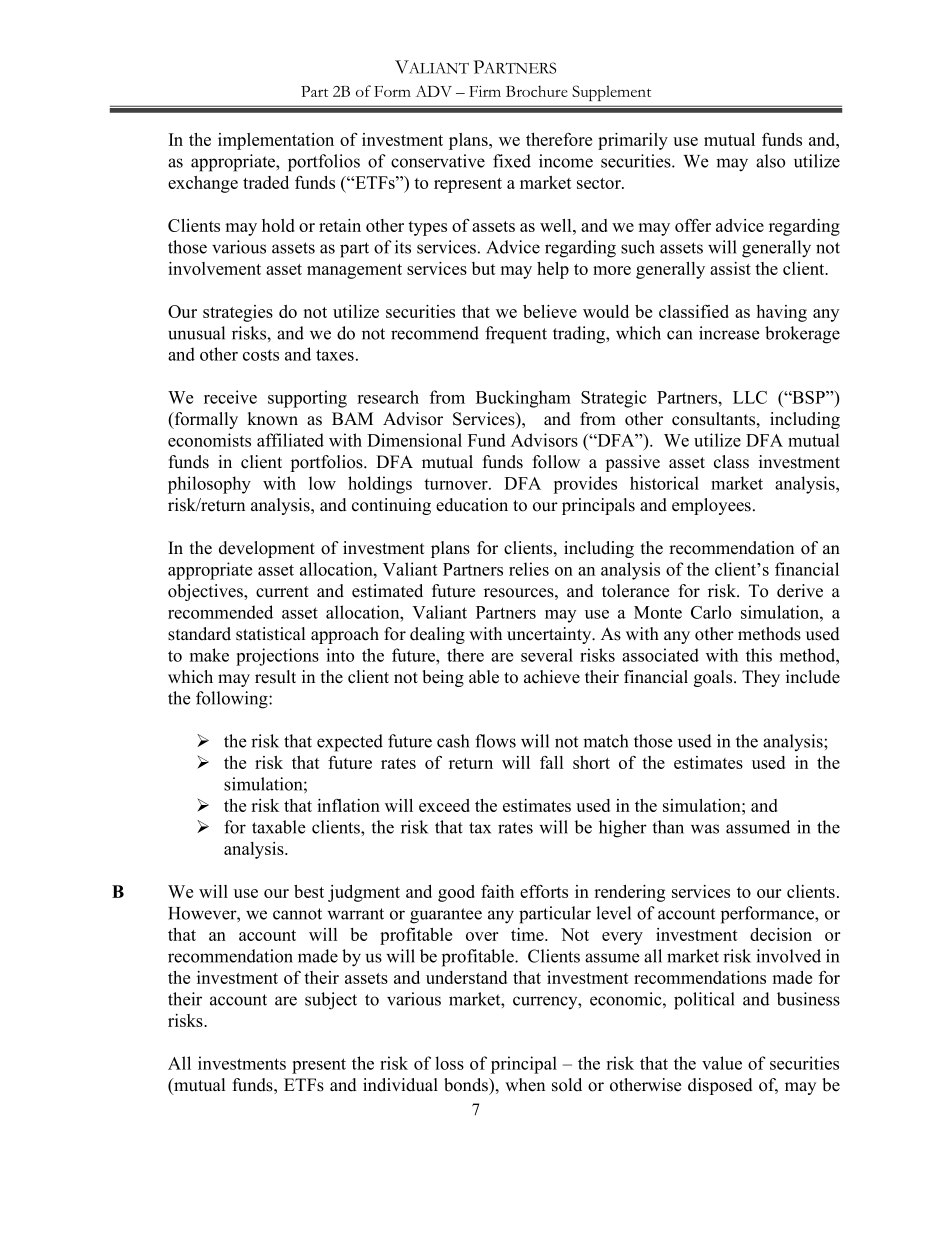 This screenshot has width=952, height=1233. I want to click on Firm, so click(485, 91).
